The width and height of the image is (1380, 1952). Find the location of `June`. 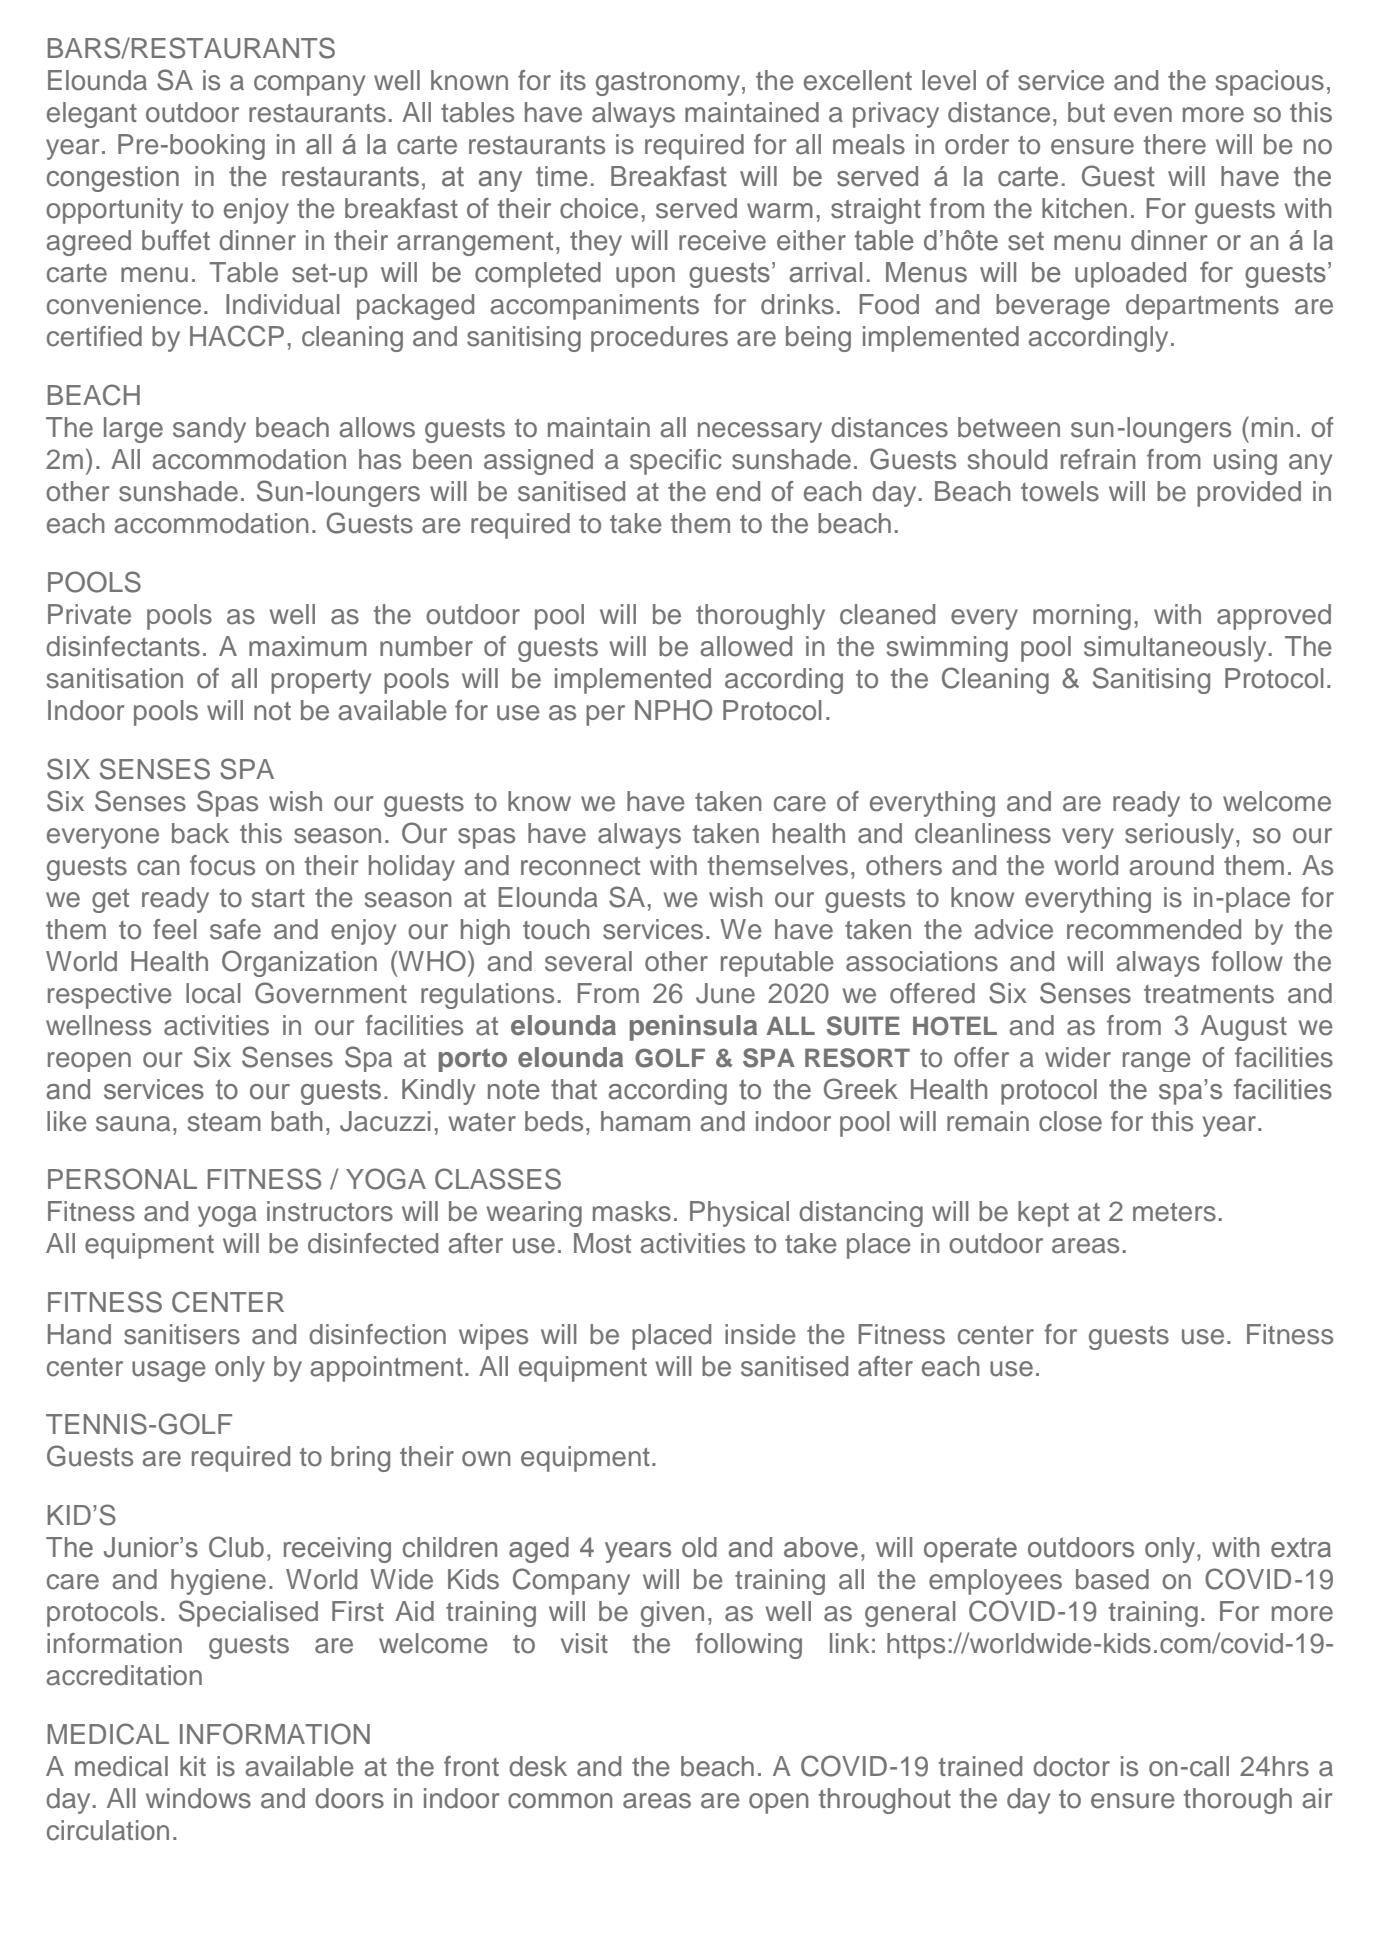

June is located at coordinates (725, 993).
